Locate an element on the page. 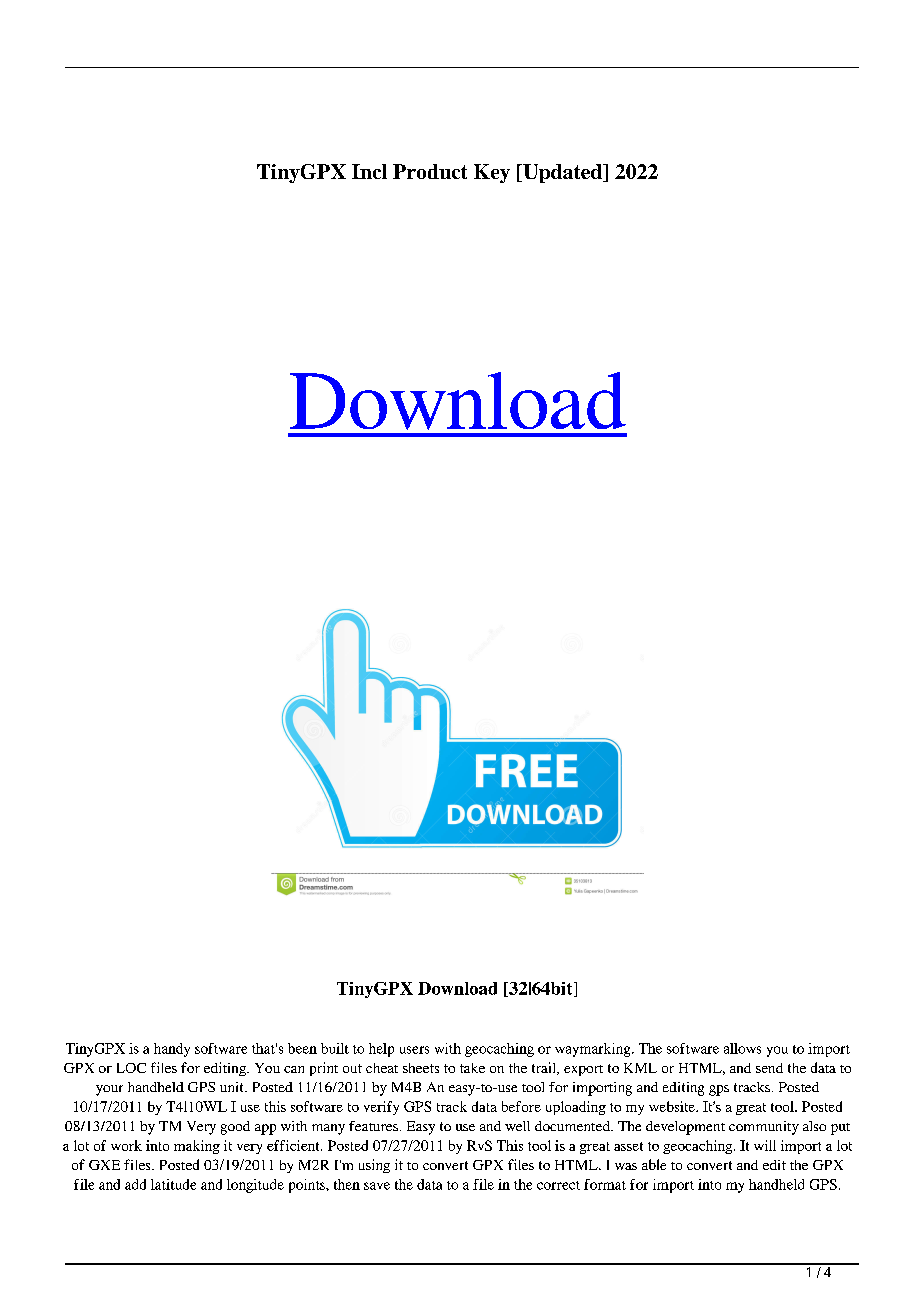 This image has height=1308, width=924. Incl is located at coordinates (369, 171).
